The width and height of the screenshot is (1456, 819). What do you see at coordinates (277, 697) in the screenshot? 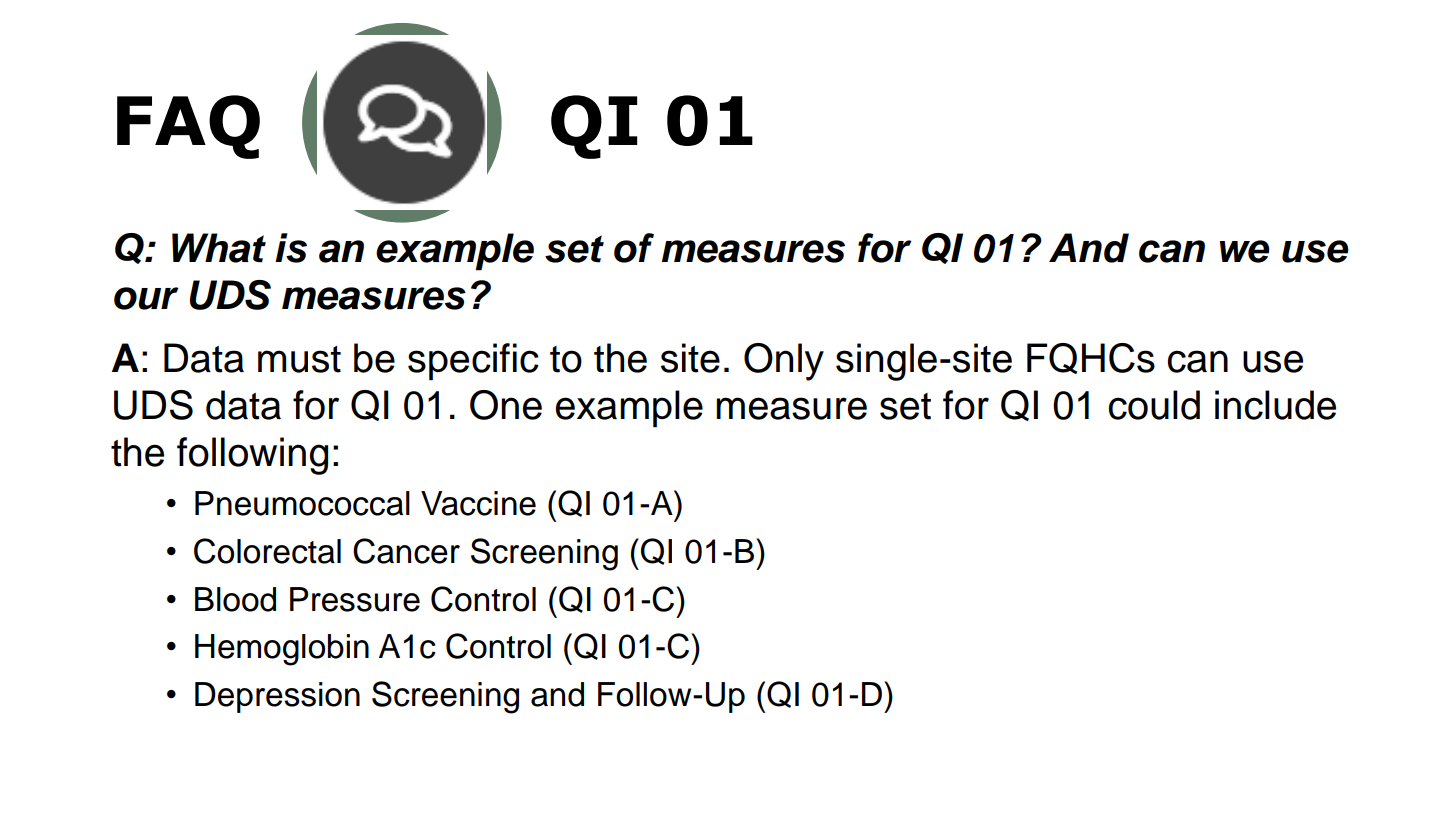
I see `Depression` at bounding box center [277, 697].
